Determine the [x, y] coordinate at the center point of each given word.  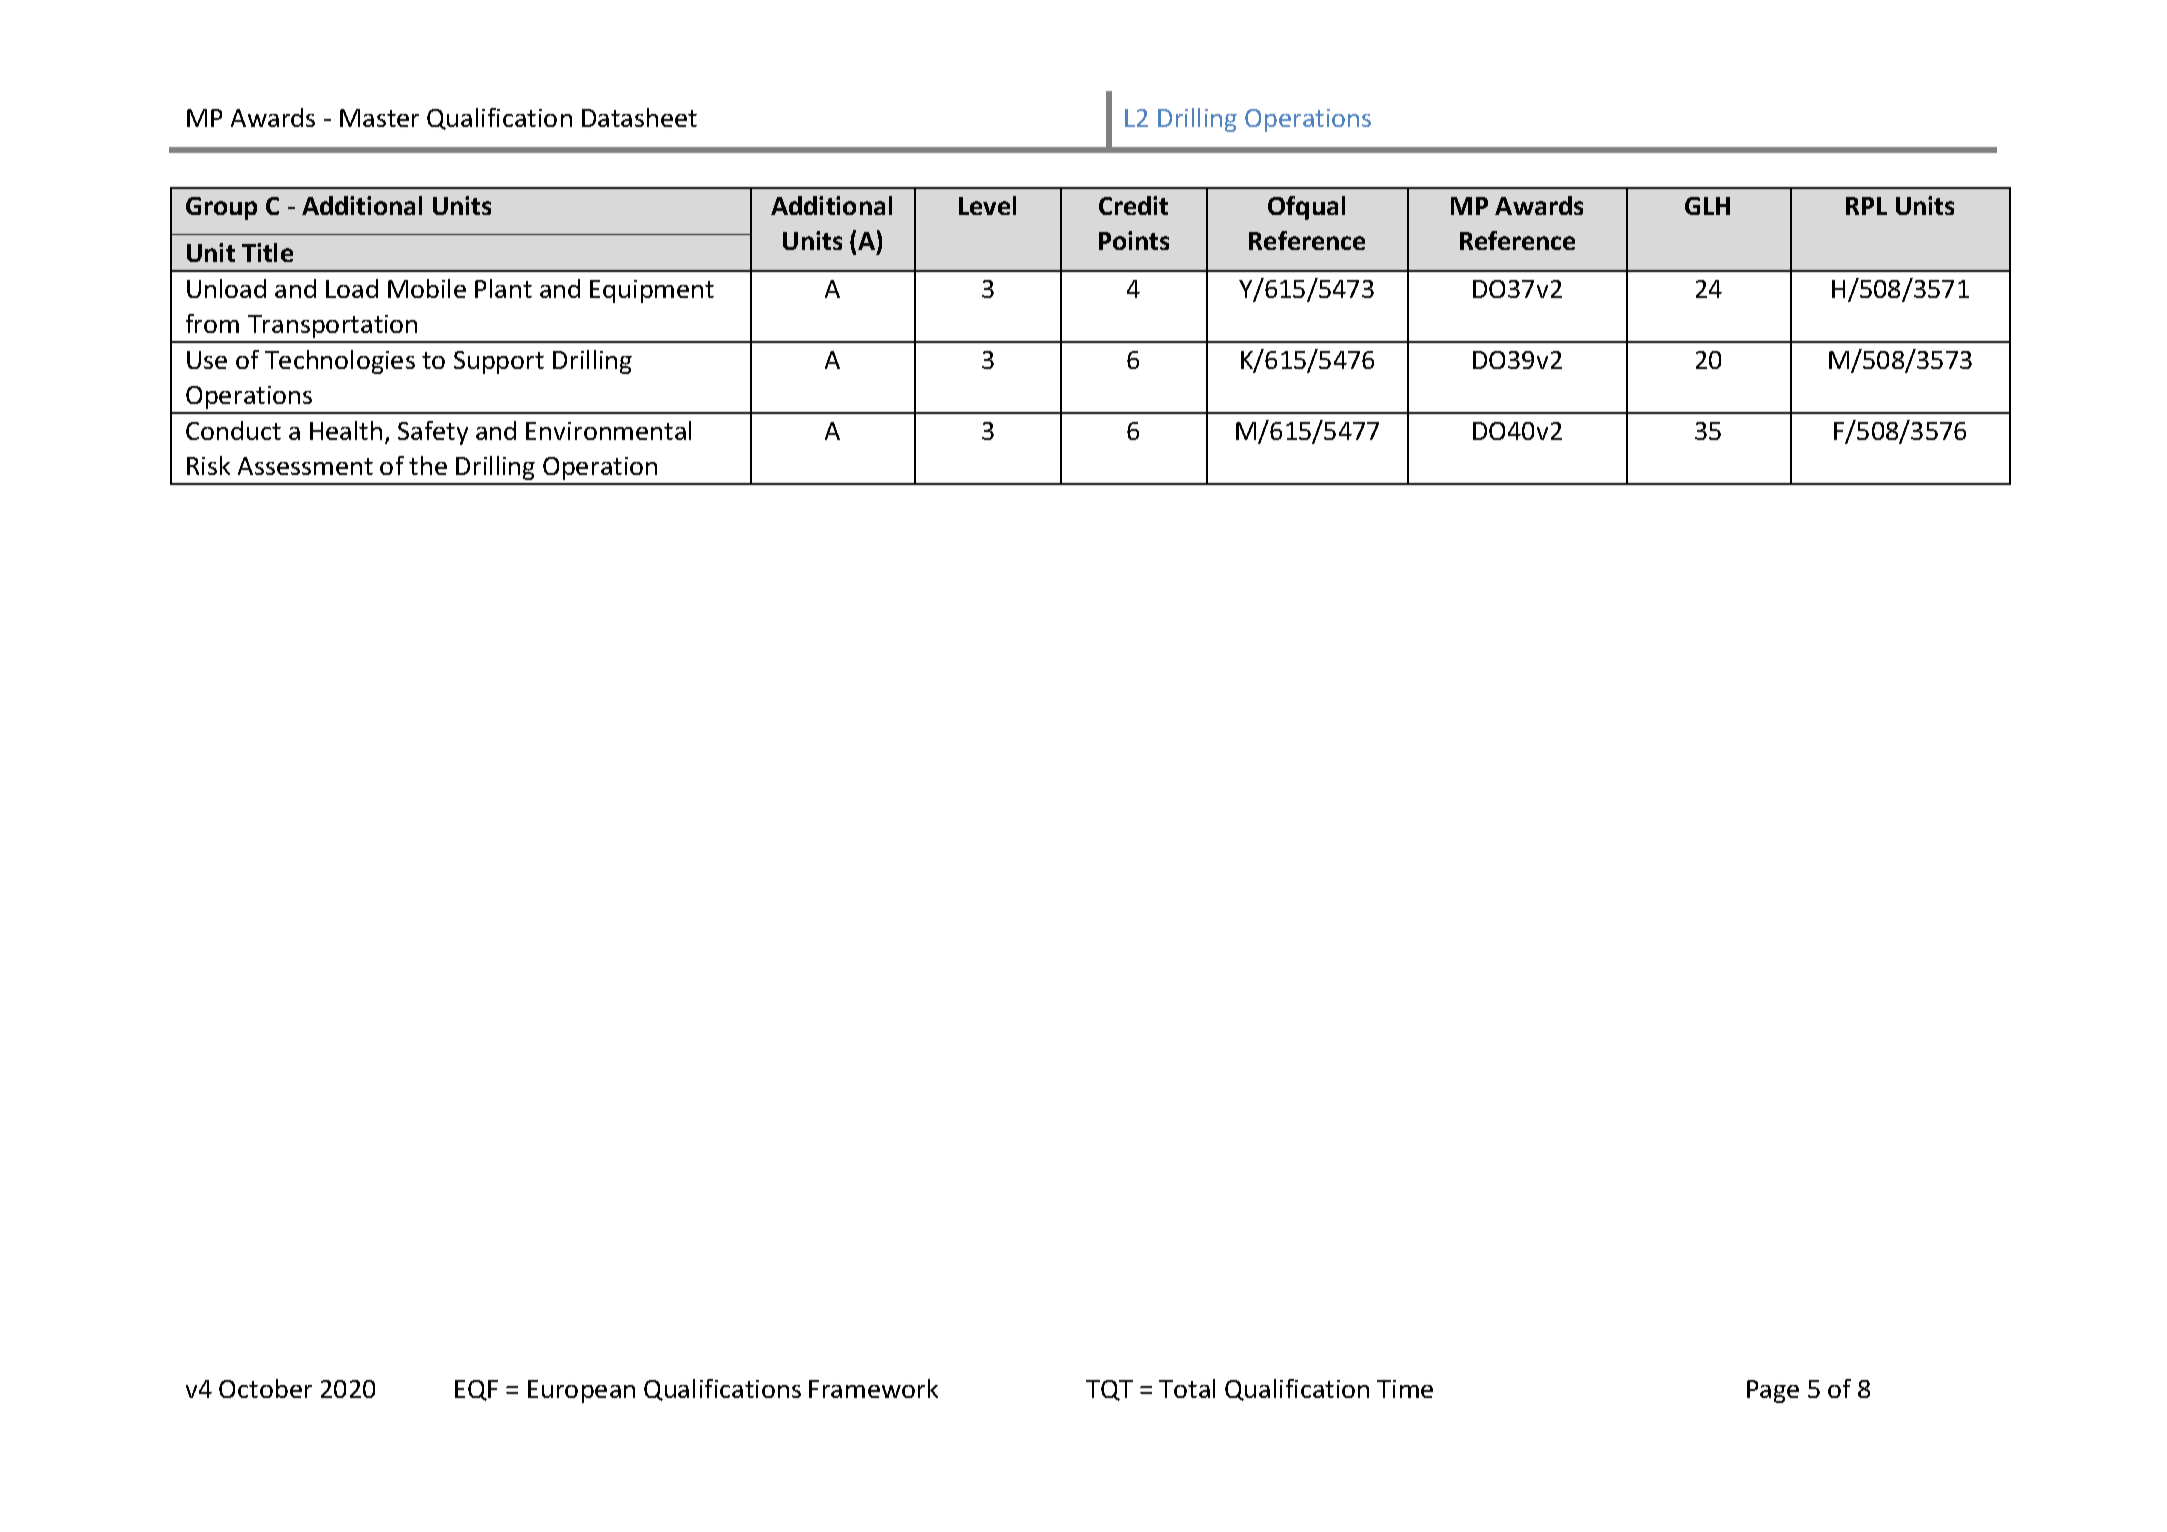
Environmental [608, 430]
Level [987, 205]
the [428, 465]
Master [379, 118]
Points [1134, 240]
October [265, 1388]
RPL [1866, 206]
